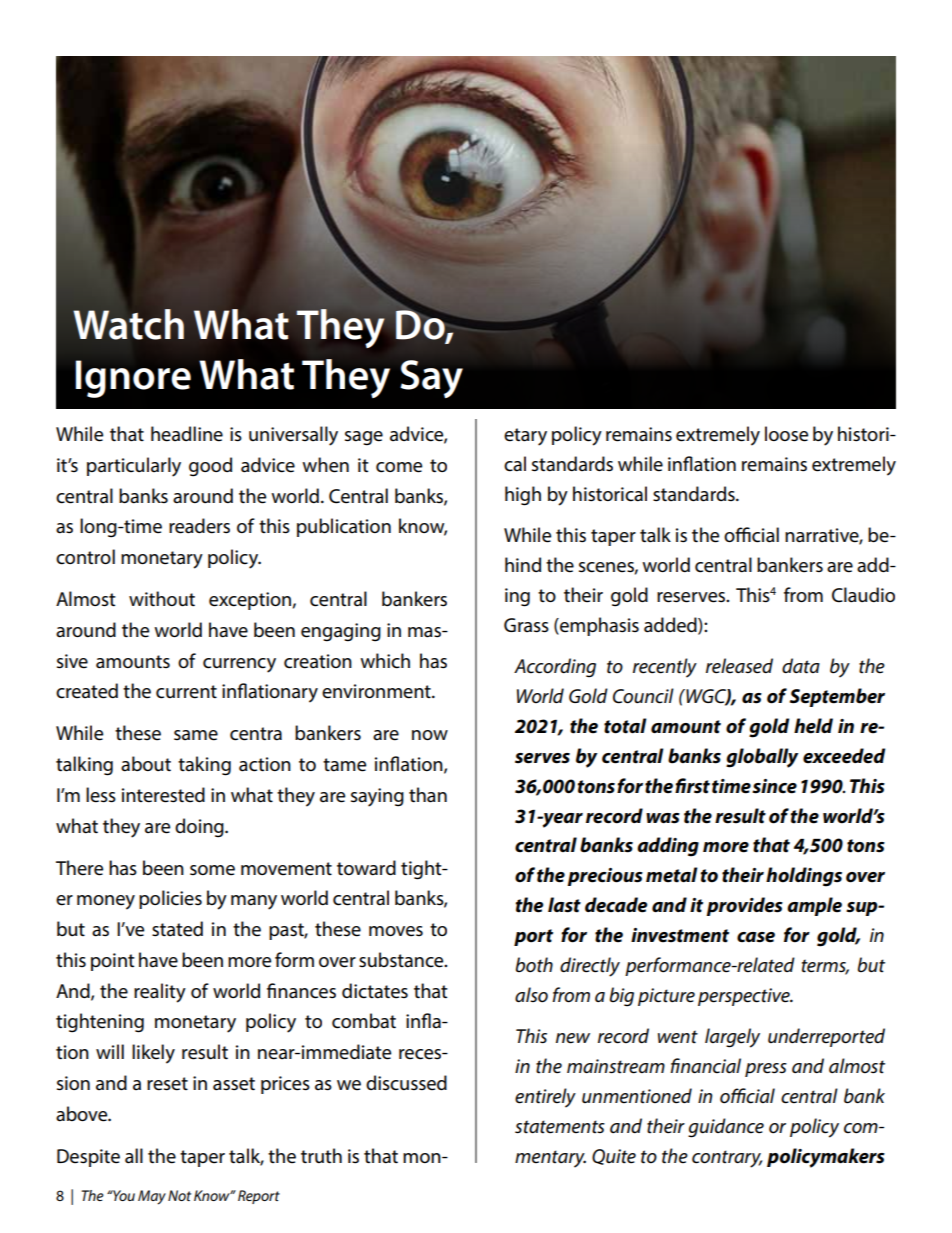  Describe the element at coordinates (133, 379) in the document. I see `Ignore` at that location.
